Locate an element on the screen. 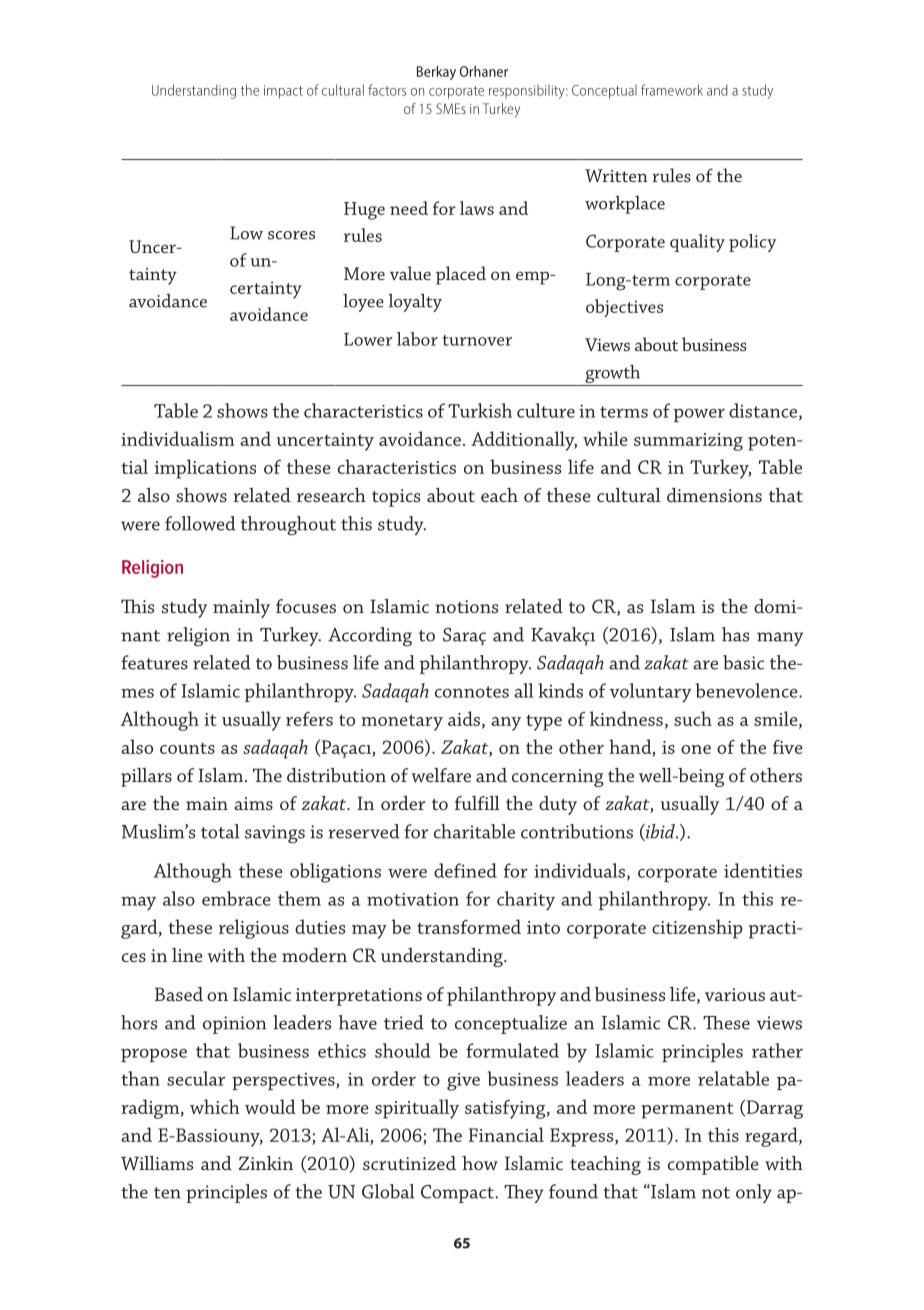  embrace is located at coordinates (236, 898).
